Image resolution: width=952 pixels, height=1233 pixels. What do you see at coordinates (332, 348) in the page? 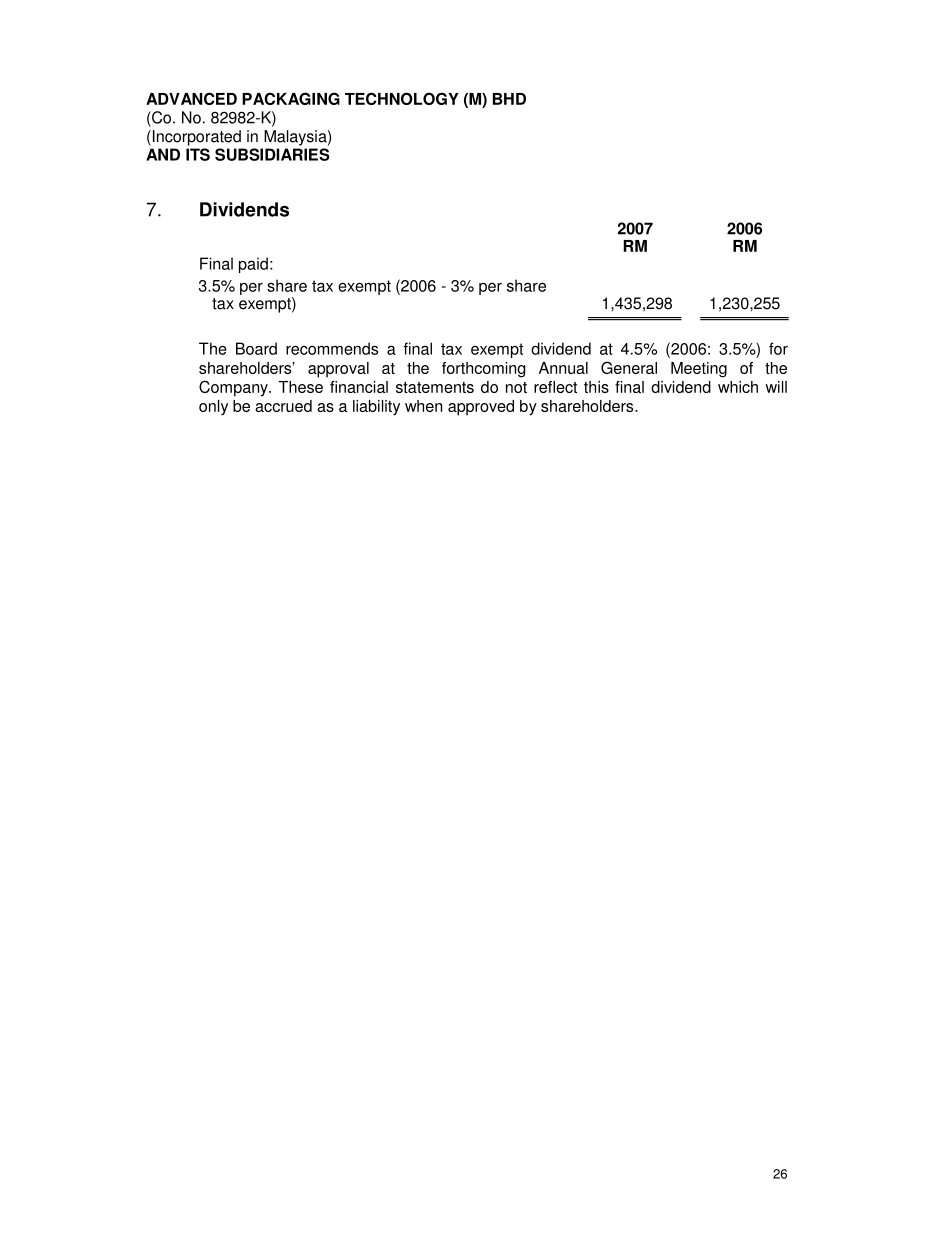
I see `recommends` at bounding box center [332, 348].
